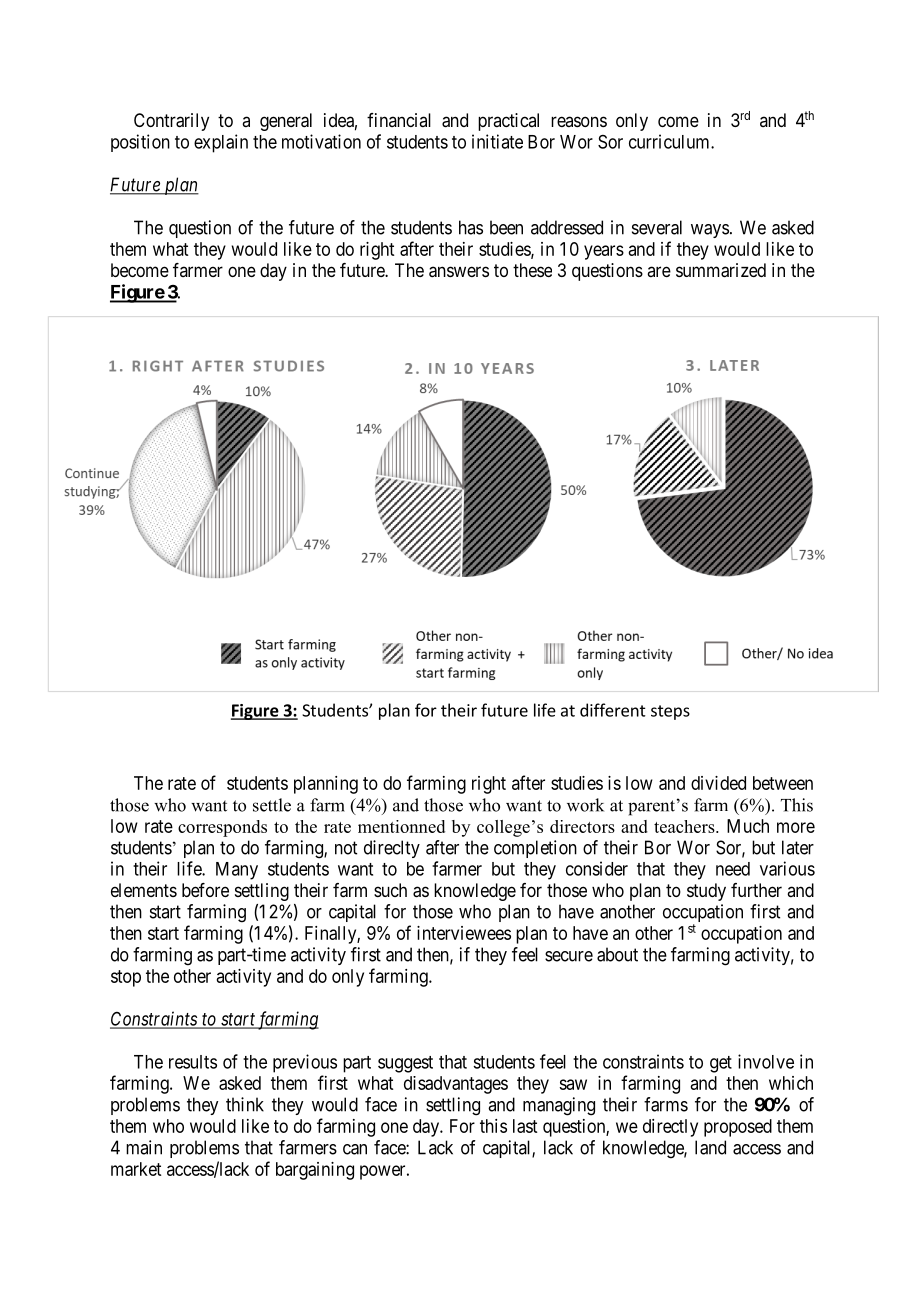 Image resolution: width=924 pixels, height=1308 pixels. What do you see at coordinates (272, 805) in the screenshot?
I see `settle` at bounding box center [272, 805].
